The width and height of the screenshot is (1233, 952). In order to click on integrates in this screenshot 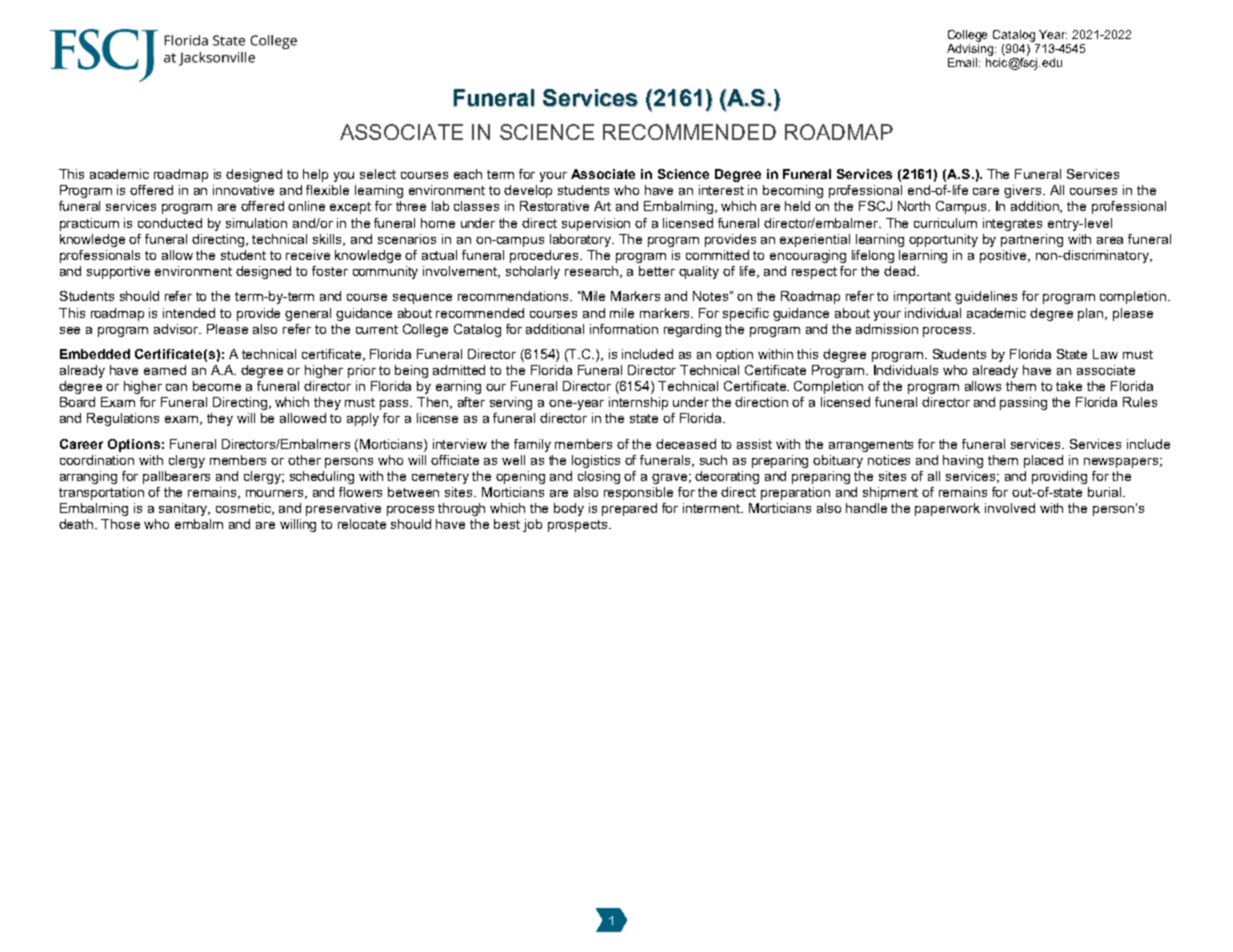, I will do `click(1012, 224)`.
